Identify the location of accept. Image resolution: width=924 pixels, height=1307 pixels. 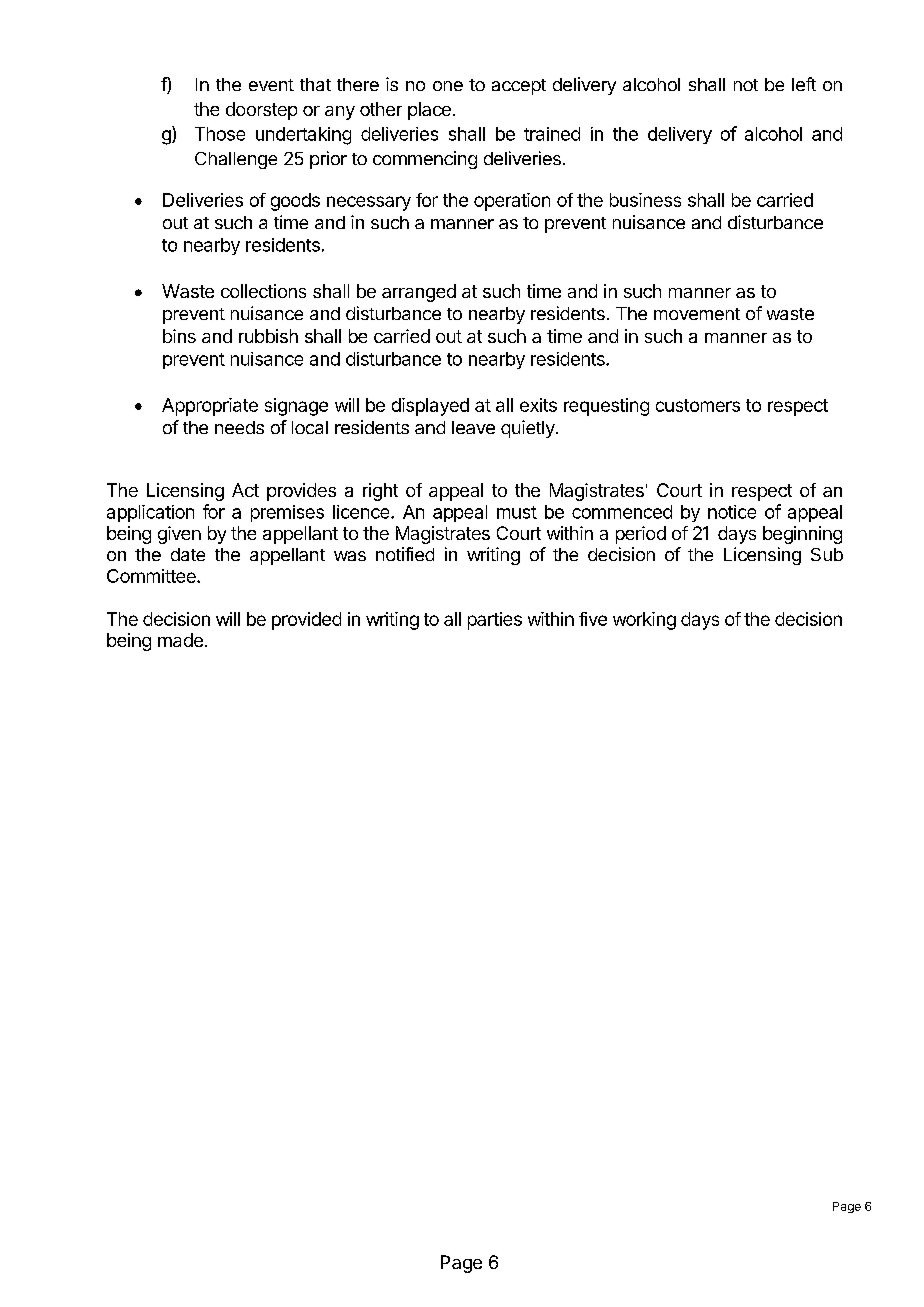
(519, 87).
